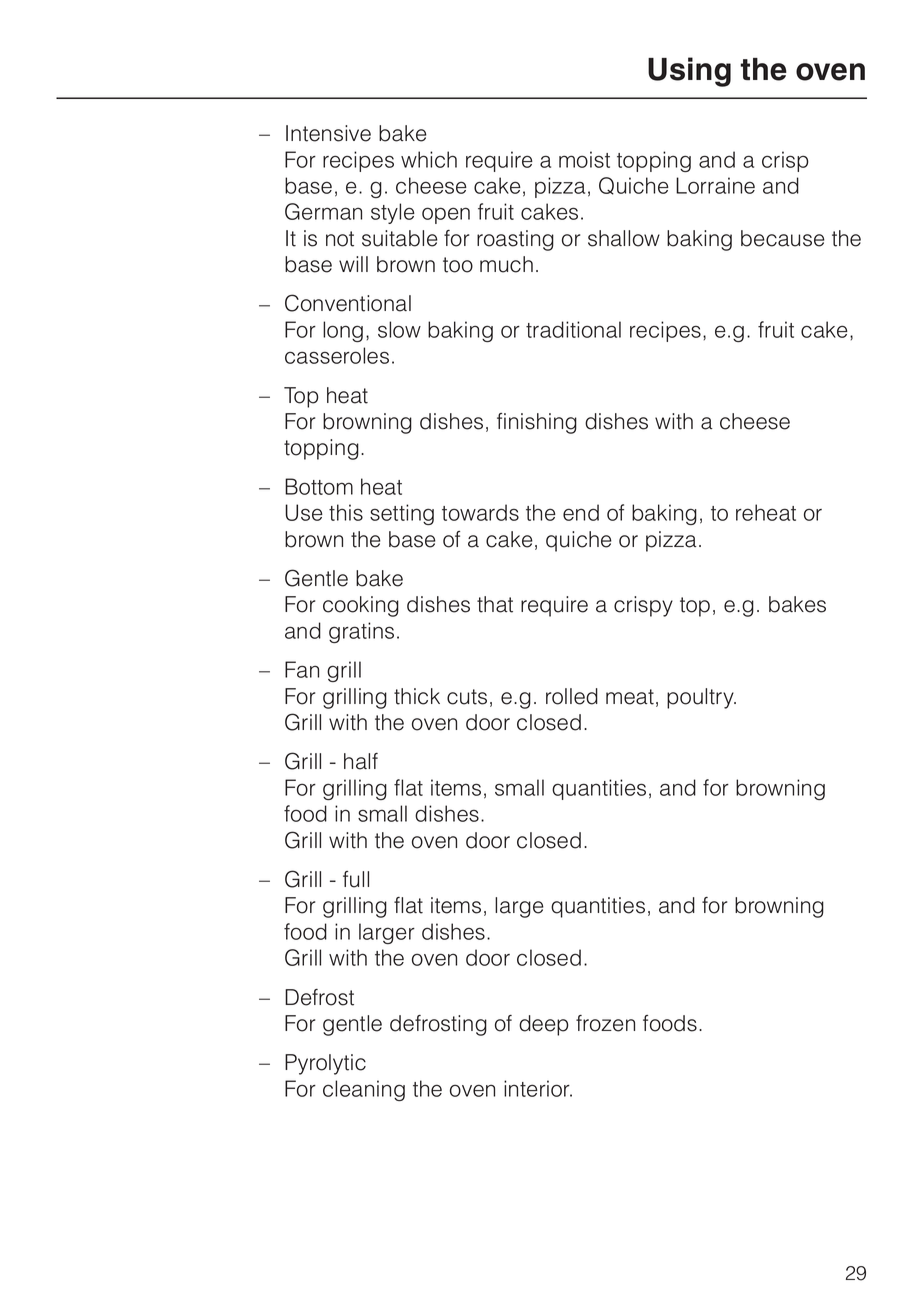 This document has width=924, height=1310. Describe the element at coordinates (630, 697) in the document. I see `meat` at that location.
